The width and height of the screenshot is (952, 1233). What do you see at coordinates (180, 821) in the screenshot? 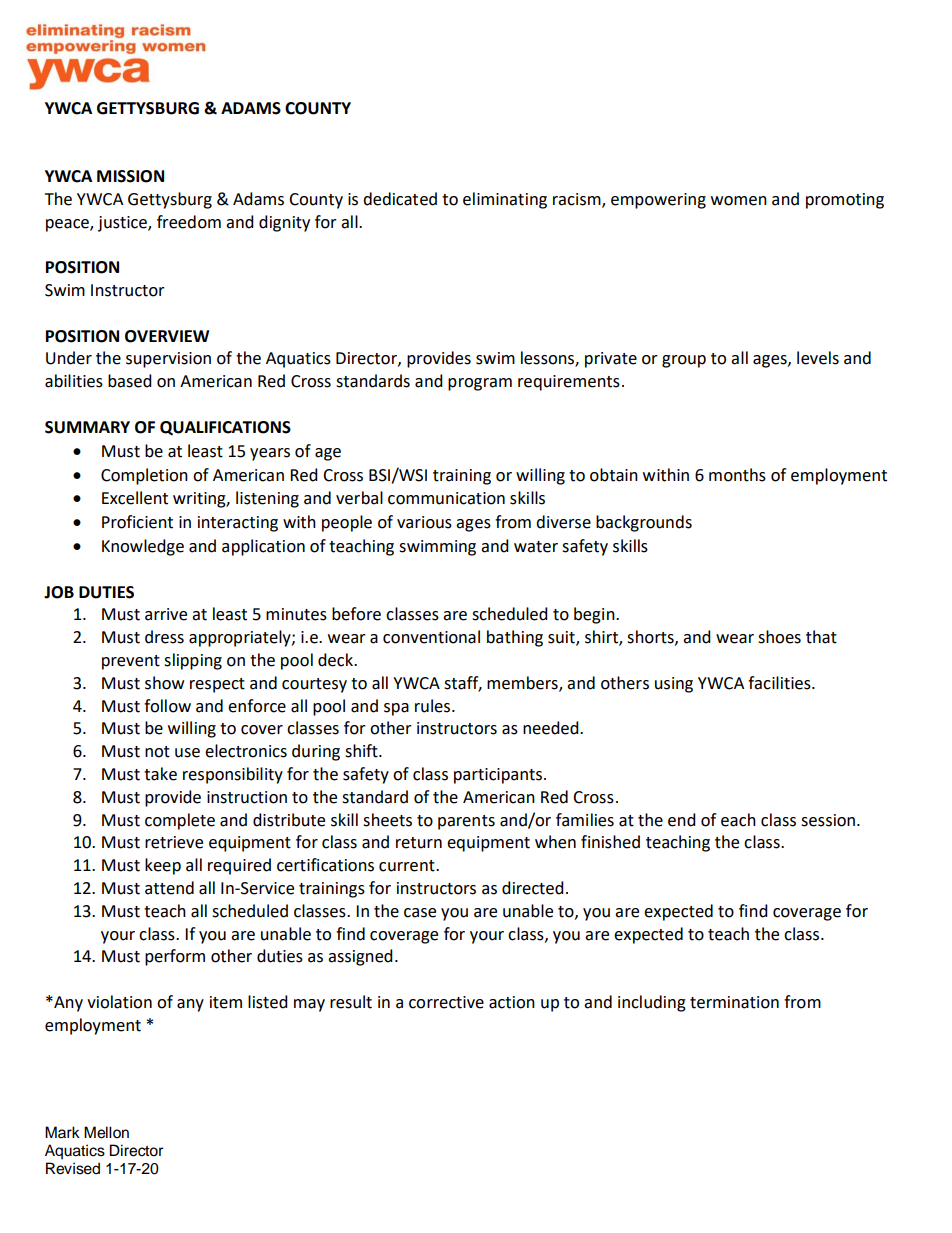
I see `complete` at bounding box center [180, 821].
